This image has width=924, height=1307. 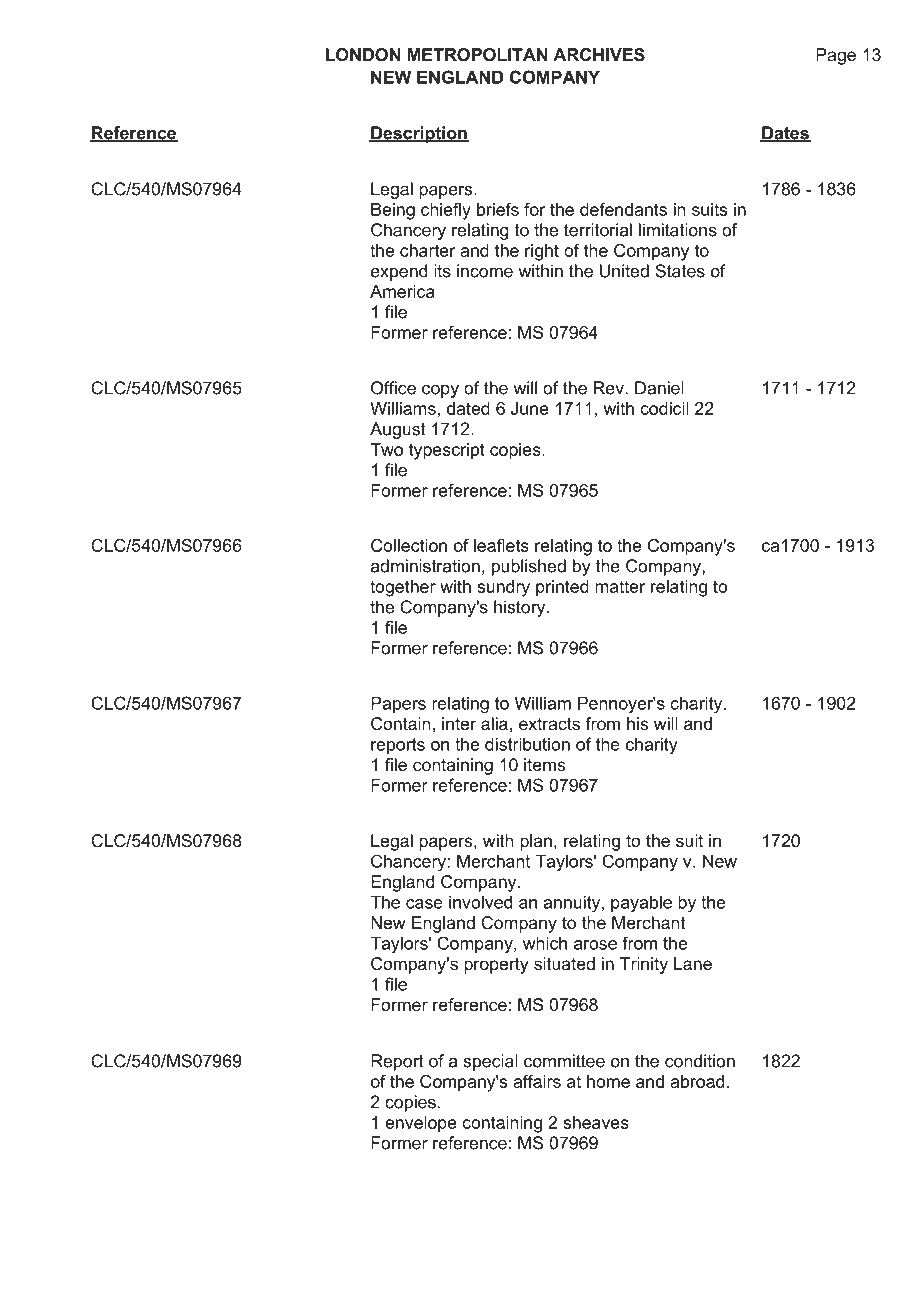 What do you see at coordinates (419, 134) in the image?
I see `Description` at bounding box center [419, 134].
